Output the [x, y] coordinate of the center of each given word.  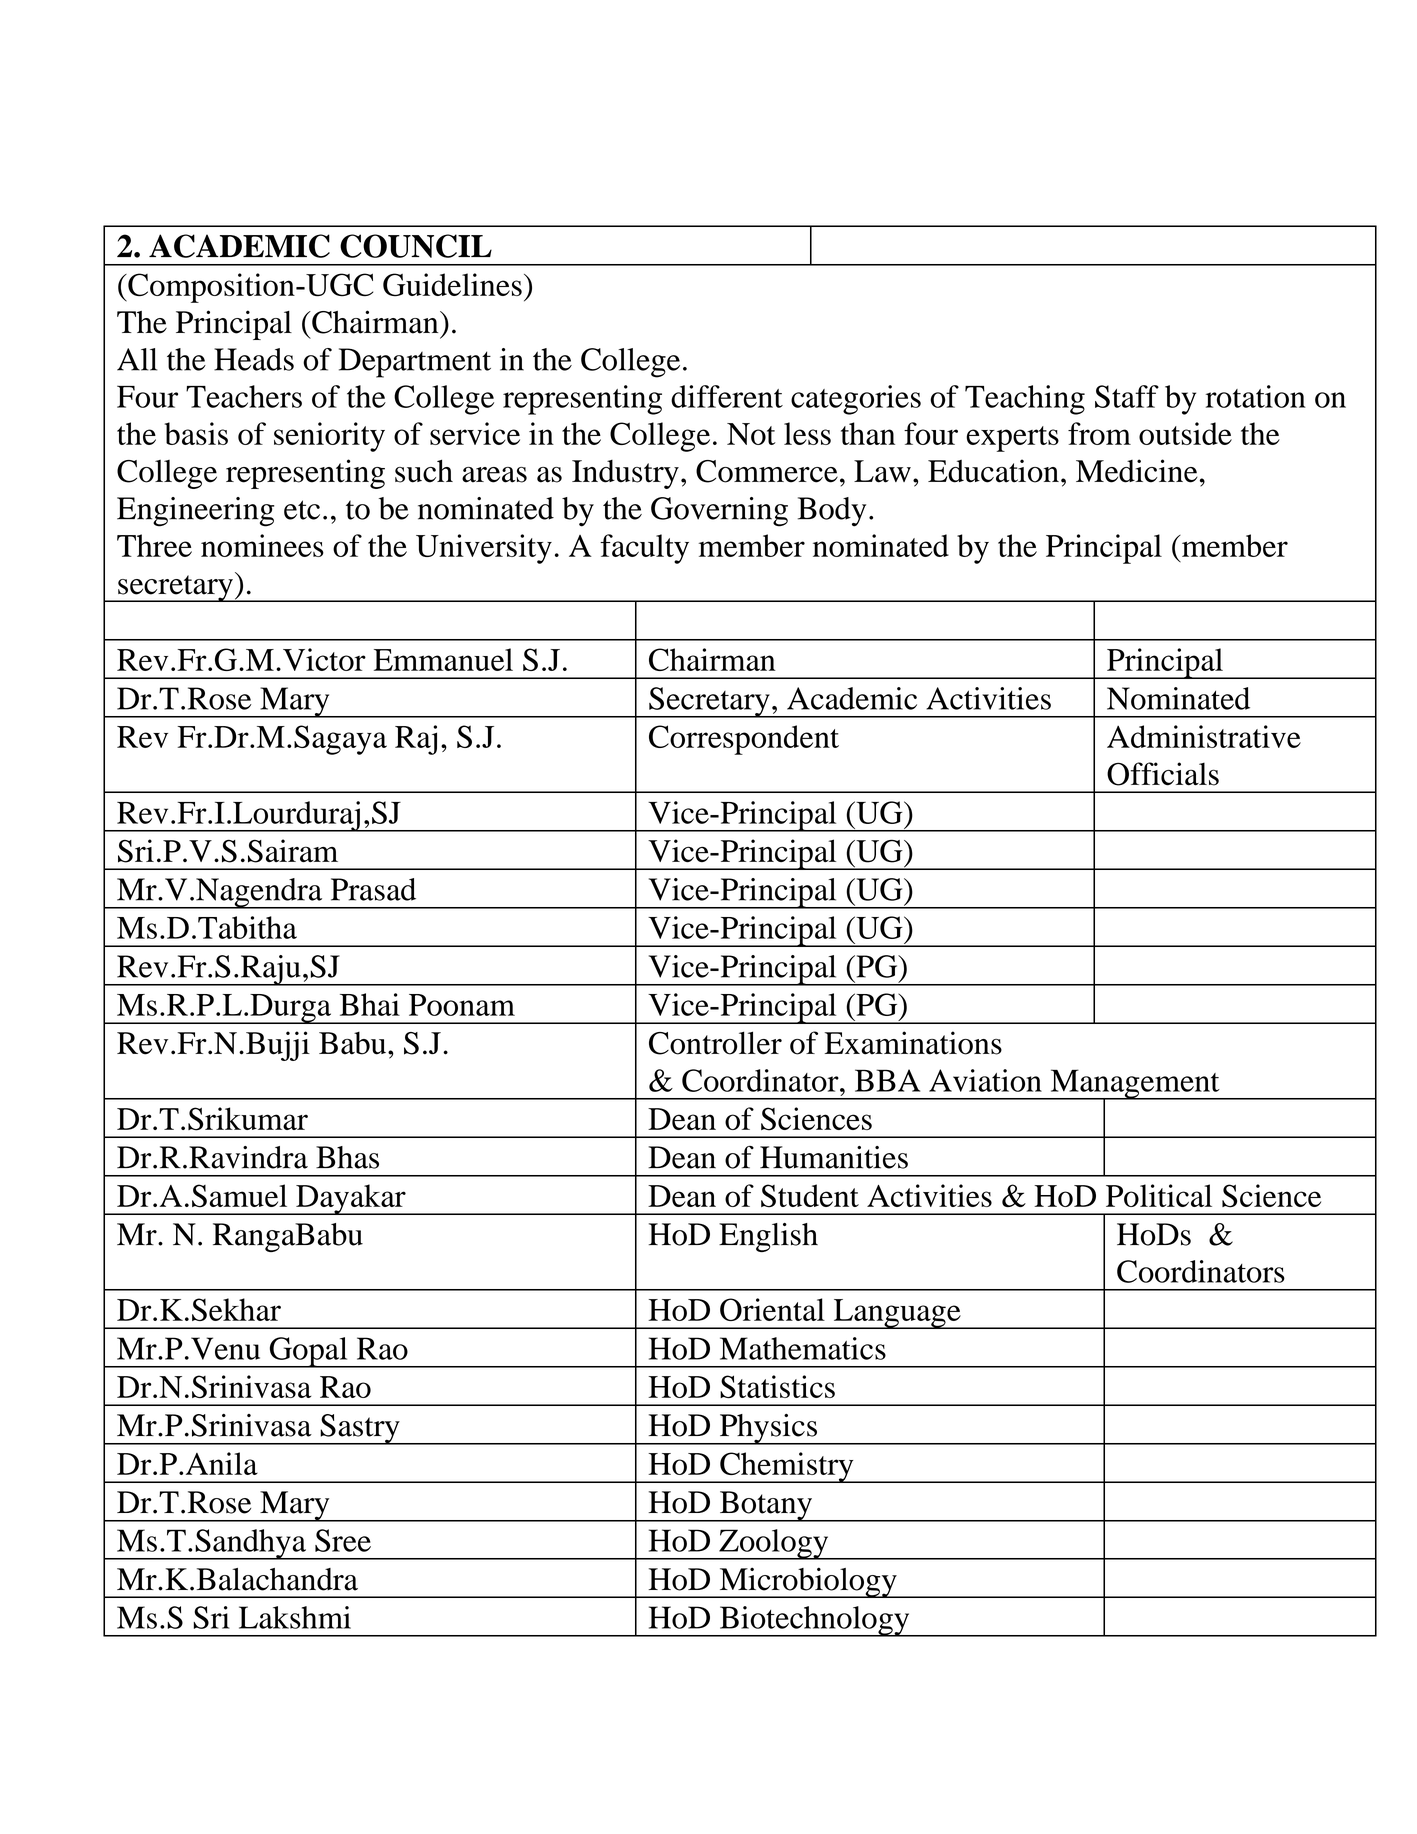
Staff [1127, 396]
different [727, 396]
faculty [644, 549]
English [768, 1237]
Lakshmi [295, 1617]
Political [1159, 1195]
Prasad [373, 889]
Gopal [308, 1352]
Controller [715, 1043]
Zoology [774, 1544]
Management [1135, 1085]
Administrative [1204, 736]
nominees [262, 545]
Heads [254, 359]
